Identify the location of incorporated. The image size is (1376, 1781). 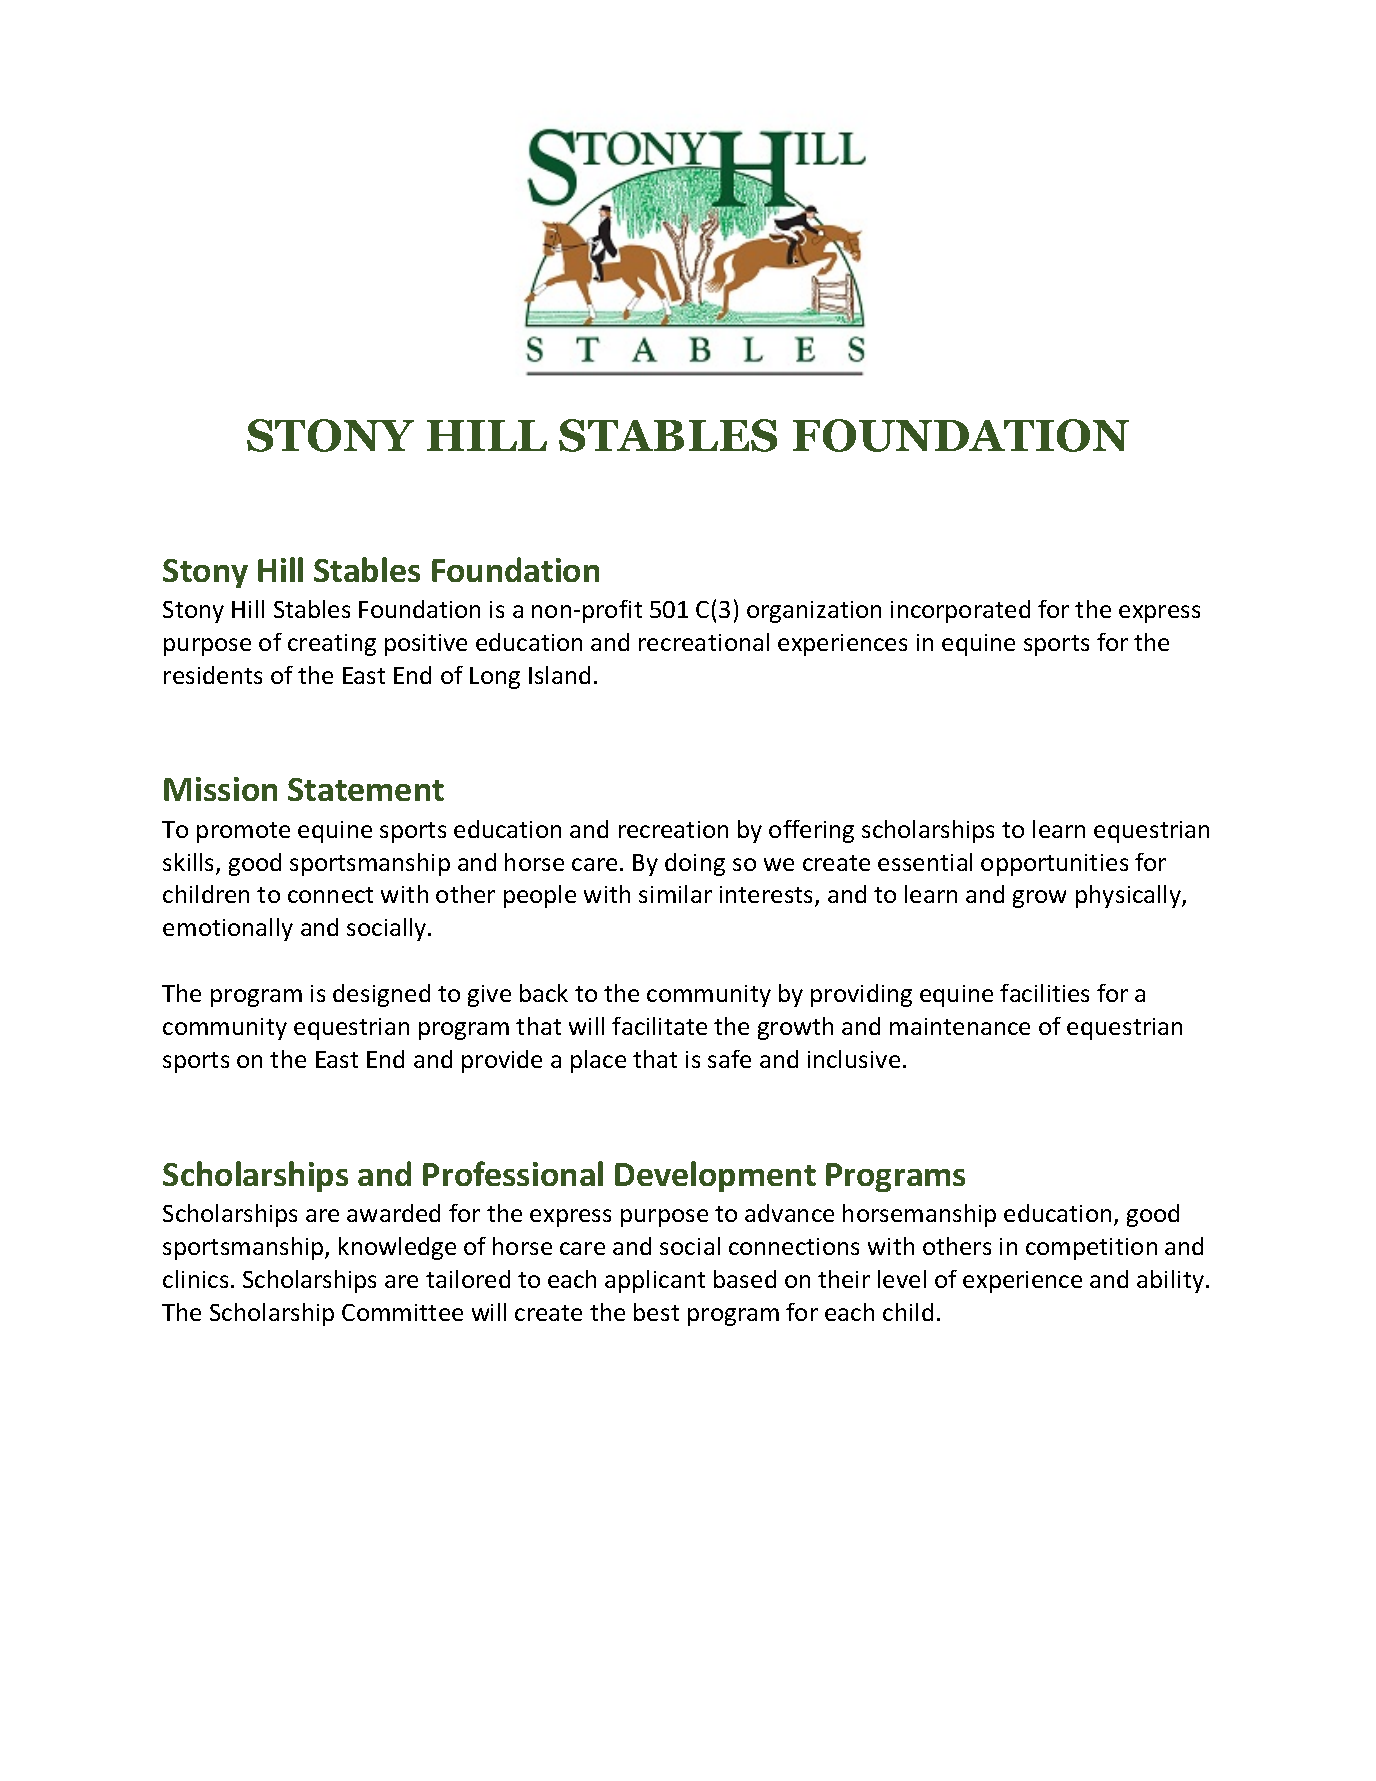
(960, 611).
